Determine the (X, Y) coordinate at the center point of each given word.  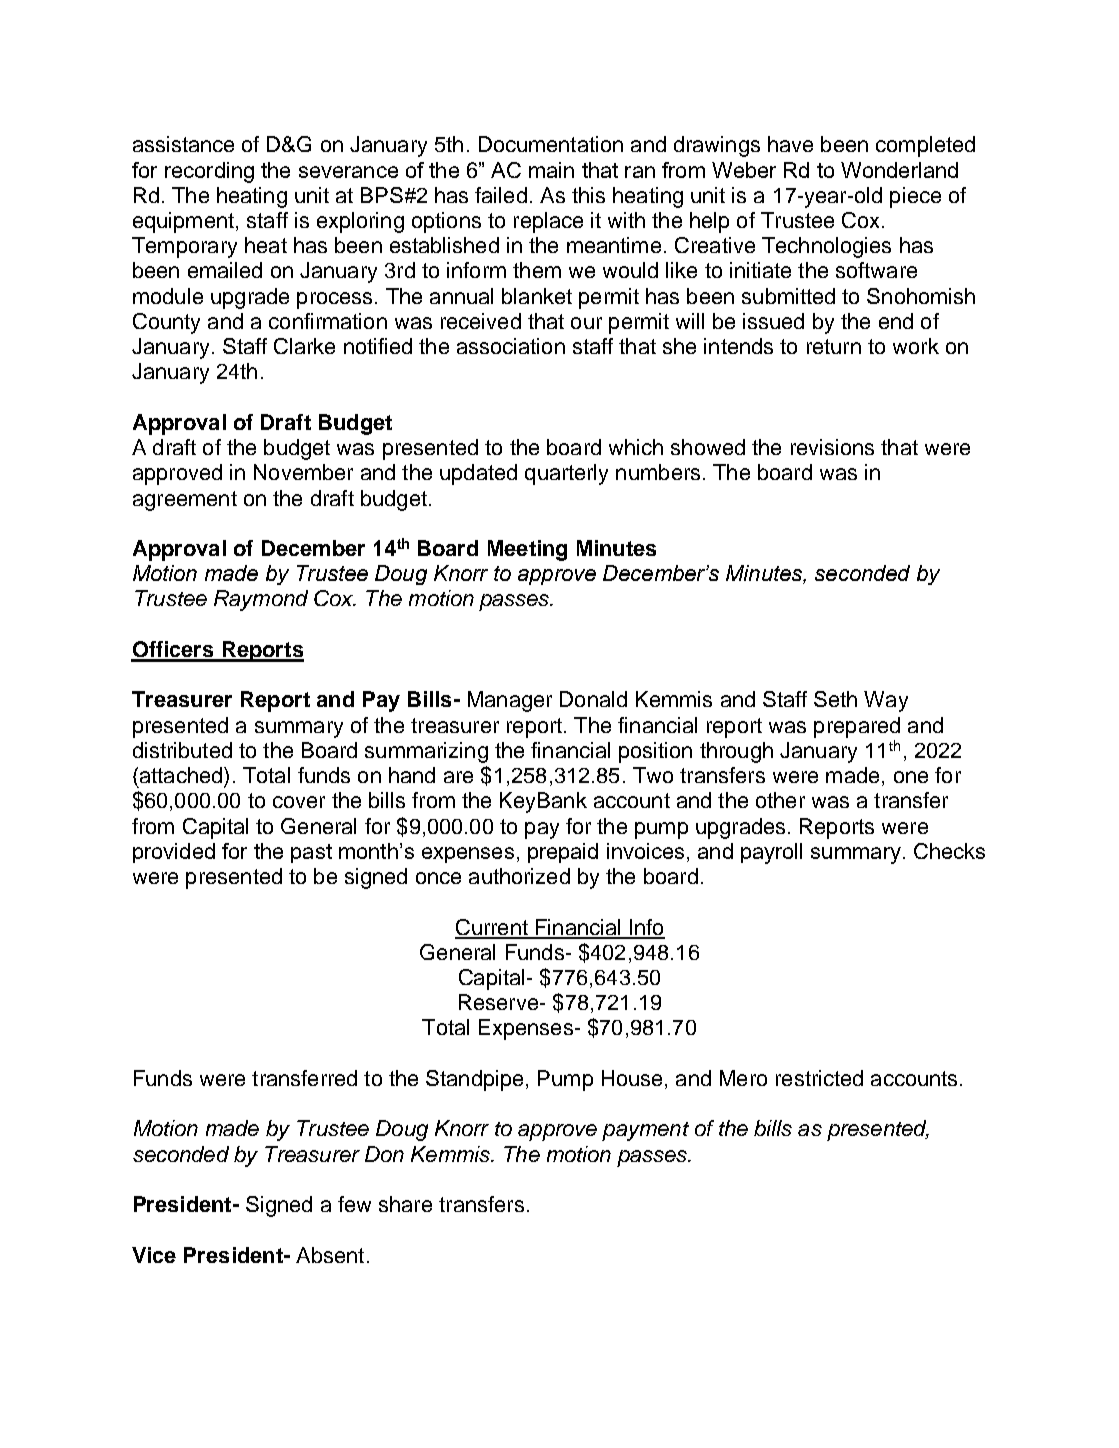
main (551, 170)
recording (209, 172)
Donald (593, 699)
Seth (835, 699)
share (405, 1204)
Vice (154, 1255)
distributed (182, 750)
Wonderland (899, 170)
